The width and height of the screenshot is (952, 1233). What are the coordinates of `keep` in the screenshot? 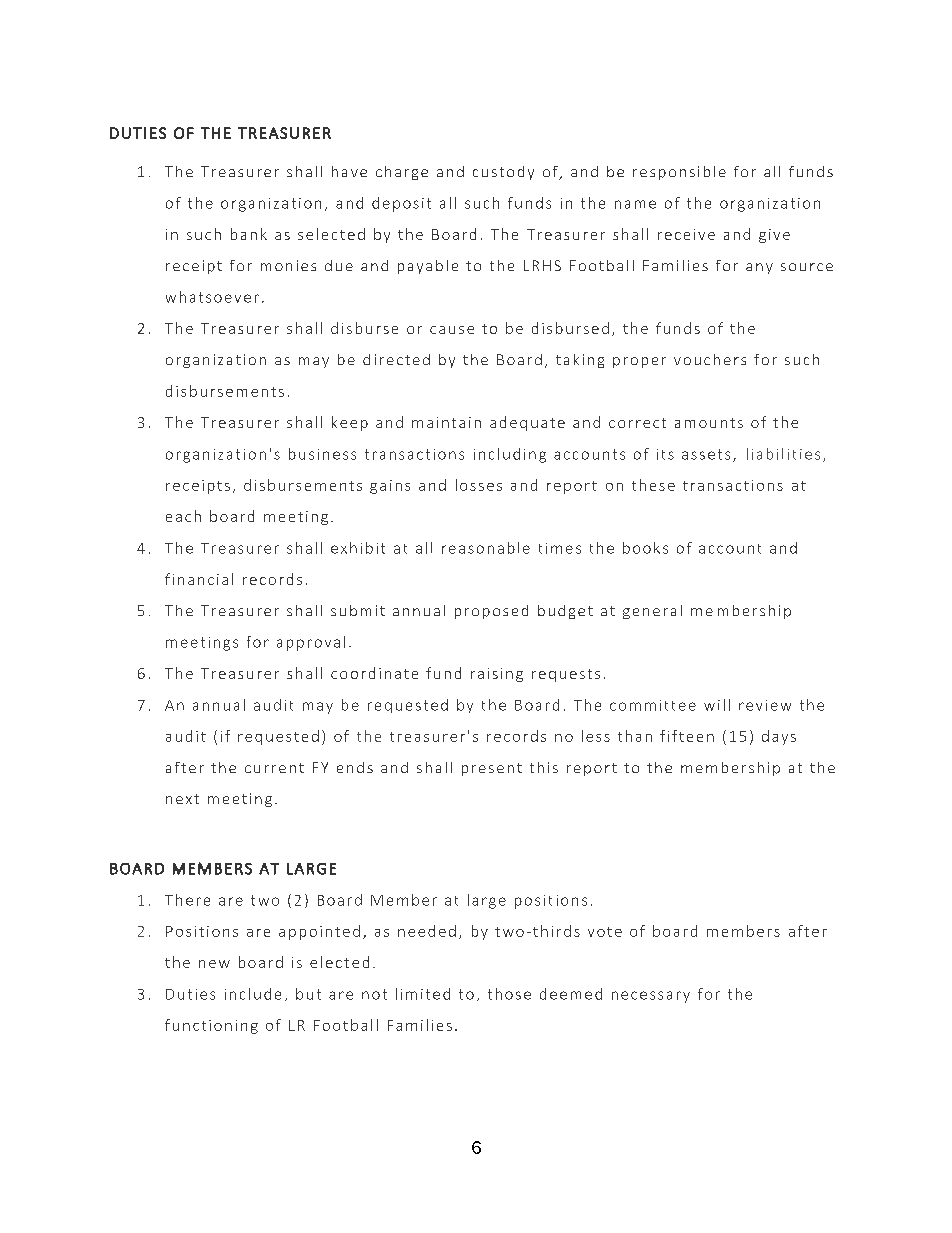 It's located at (350, 423).
